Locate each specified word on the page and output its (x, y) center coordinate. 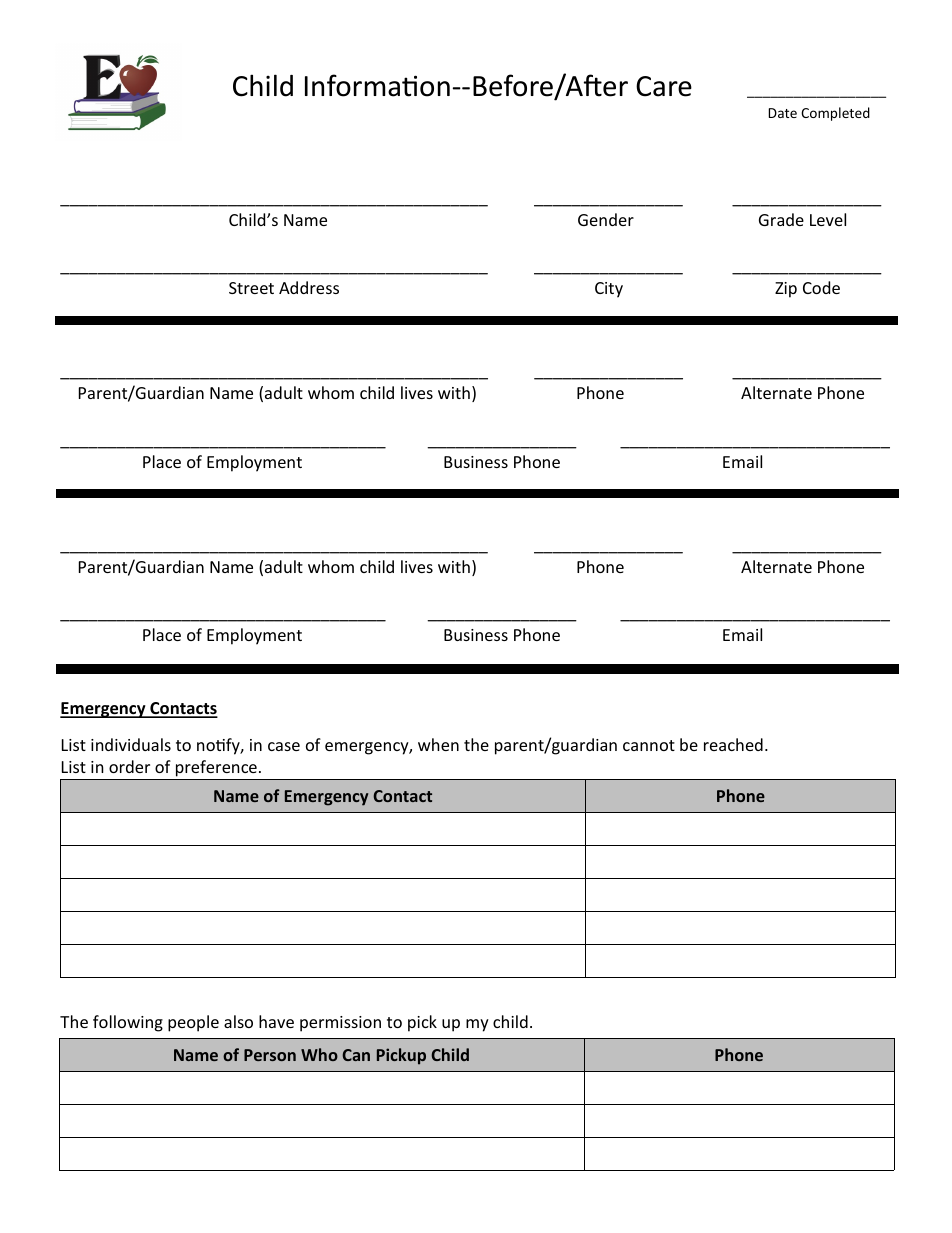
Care (664, 86)
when (438, 744)
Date (782, 113)
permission (340, 1024)
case (284, 746)
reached (733, 744)
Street (251, 288)
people (193, 1023)
